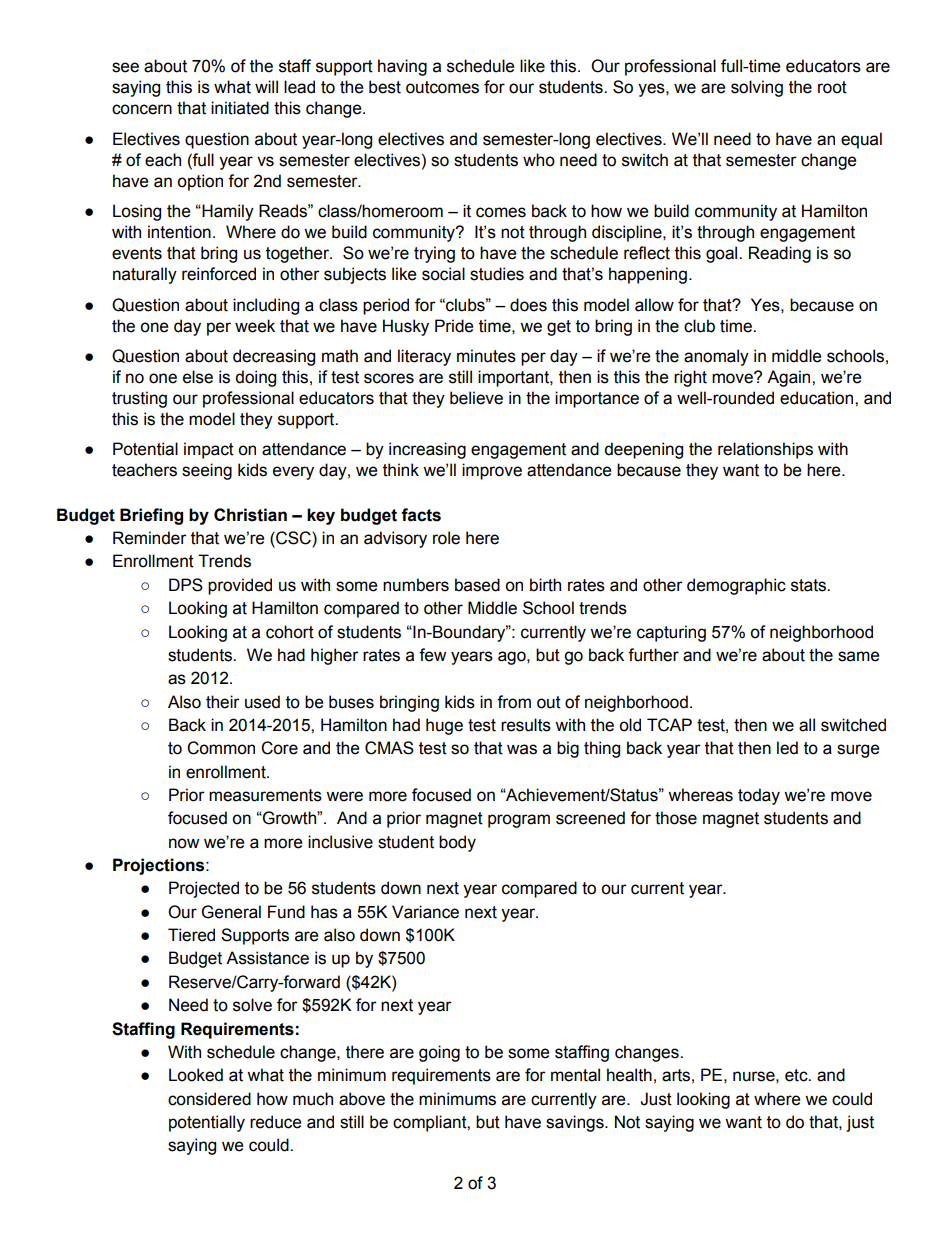 The height and width of the image is (1233, 952). What do you see at coordinates (240, 108) in the image?
I see `initiated` at bounding box center [240, 108].
